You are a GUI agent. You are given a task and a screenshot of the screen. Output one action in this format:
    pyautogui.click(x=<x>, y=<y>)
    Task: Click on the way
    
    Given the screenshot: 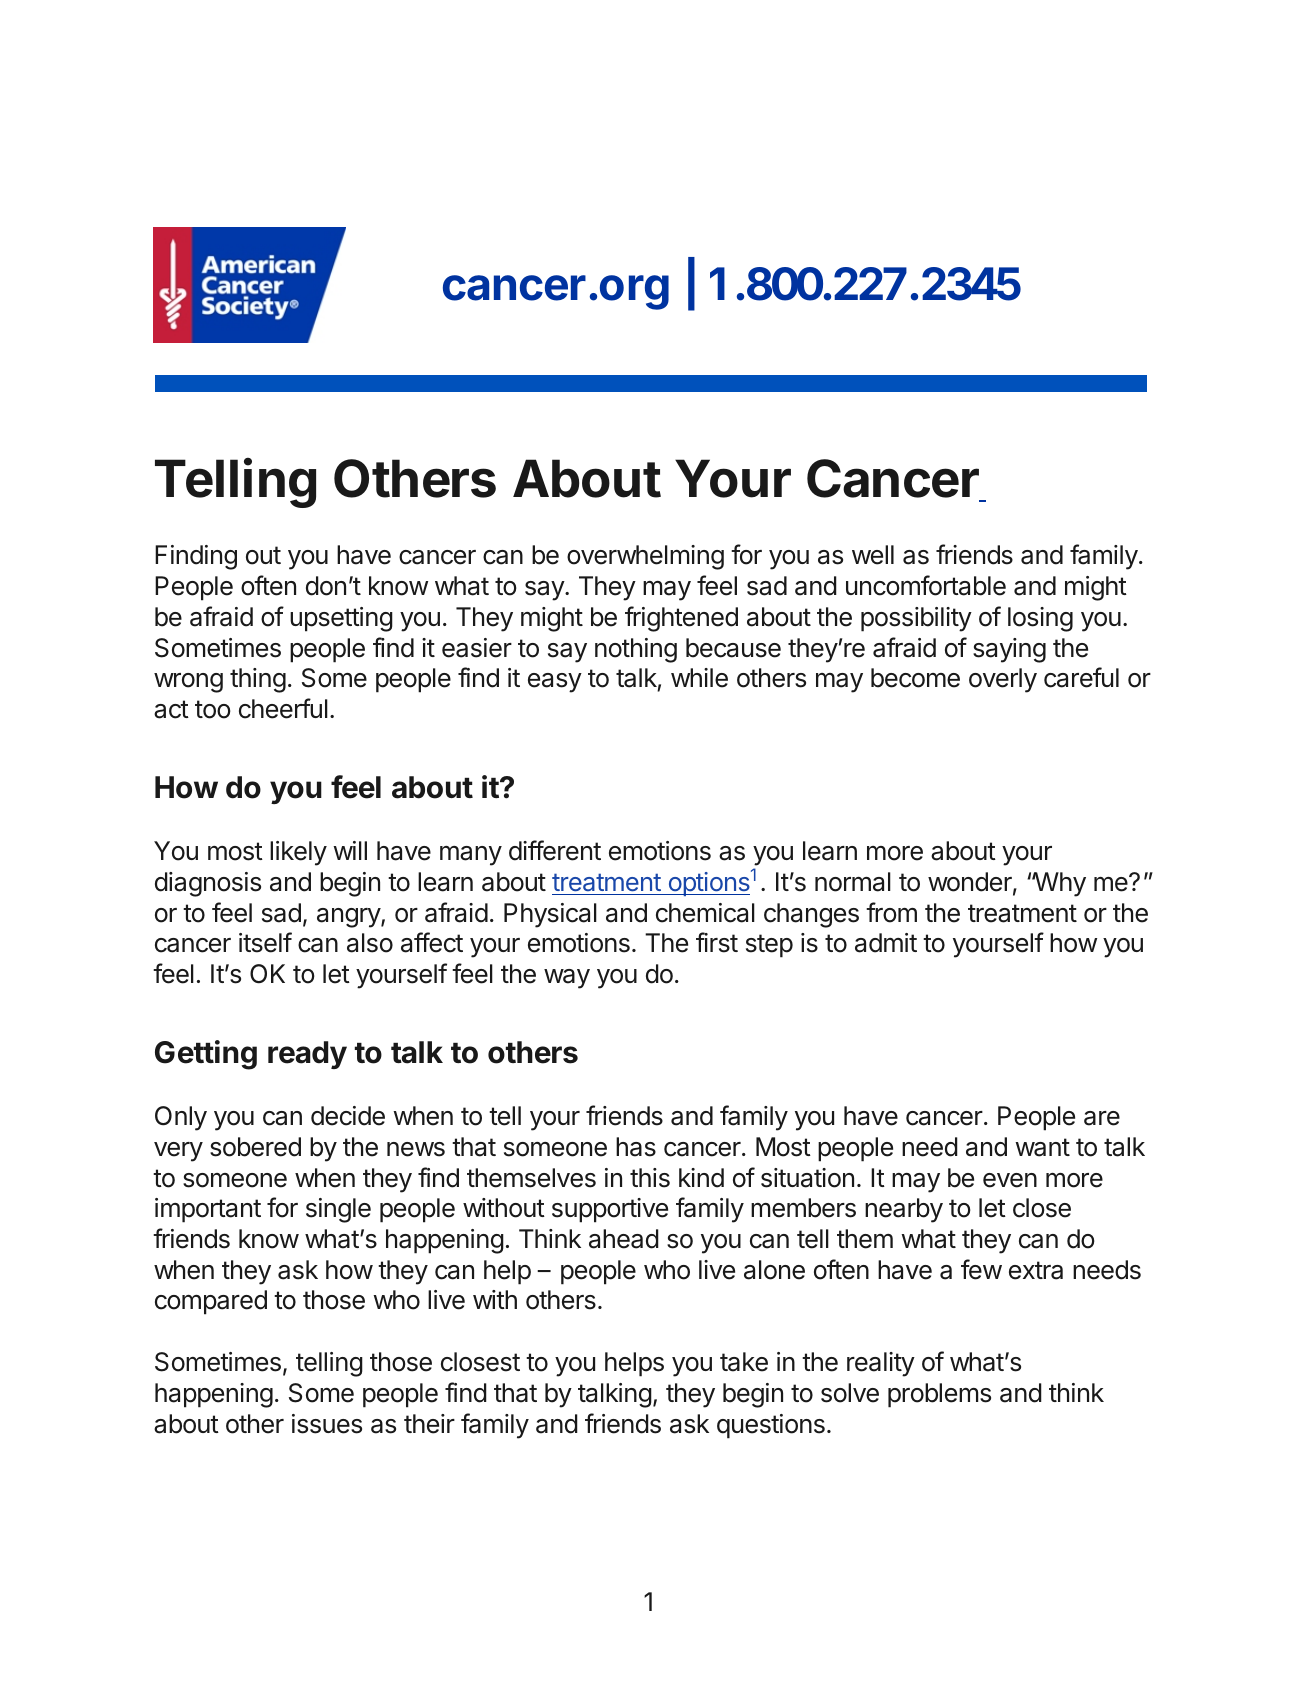 What is the action you would take?
    pyautogui.click(x=567, y=979)
